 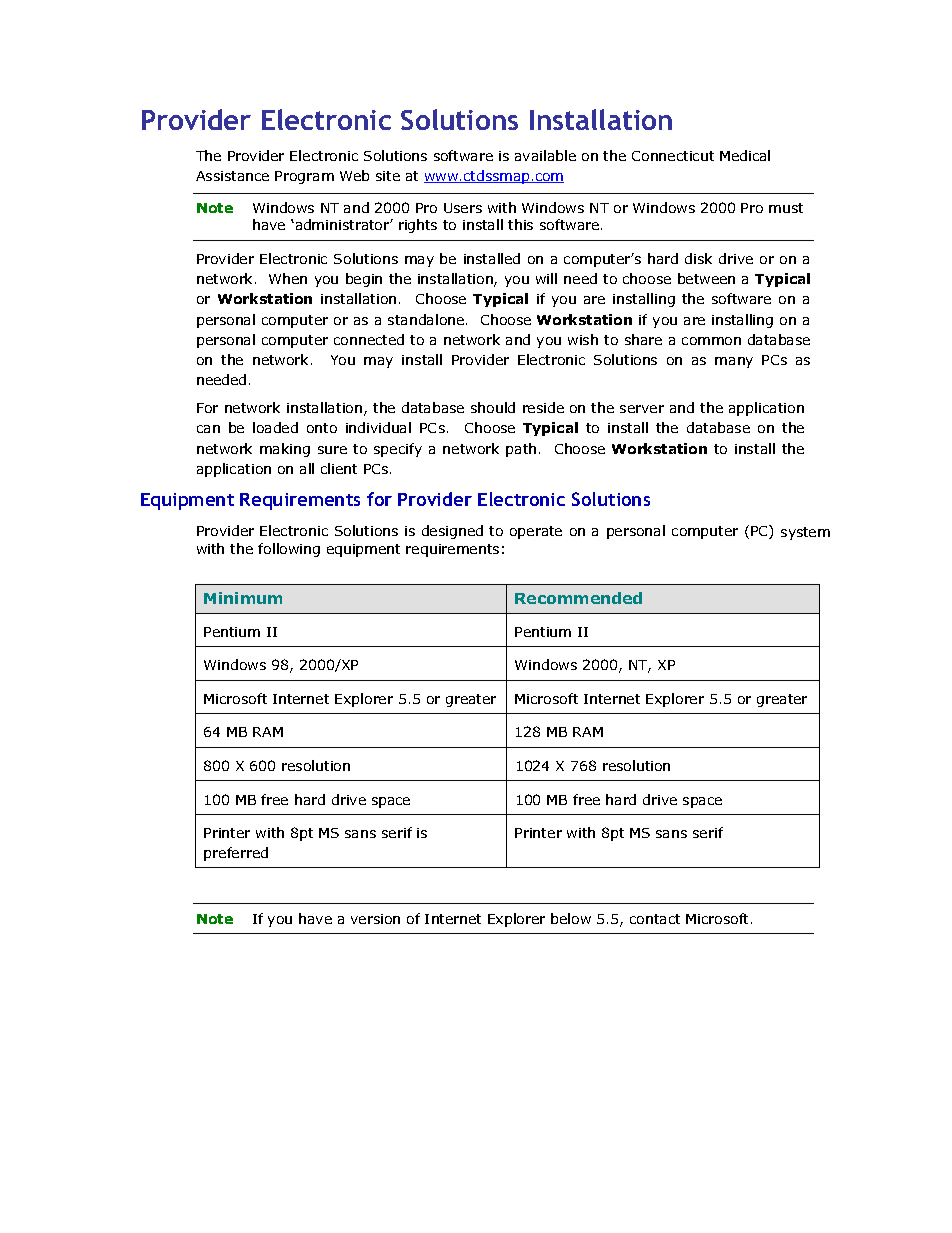 I want to click on preferred, so click(x=236, y=854).
